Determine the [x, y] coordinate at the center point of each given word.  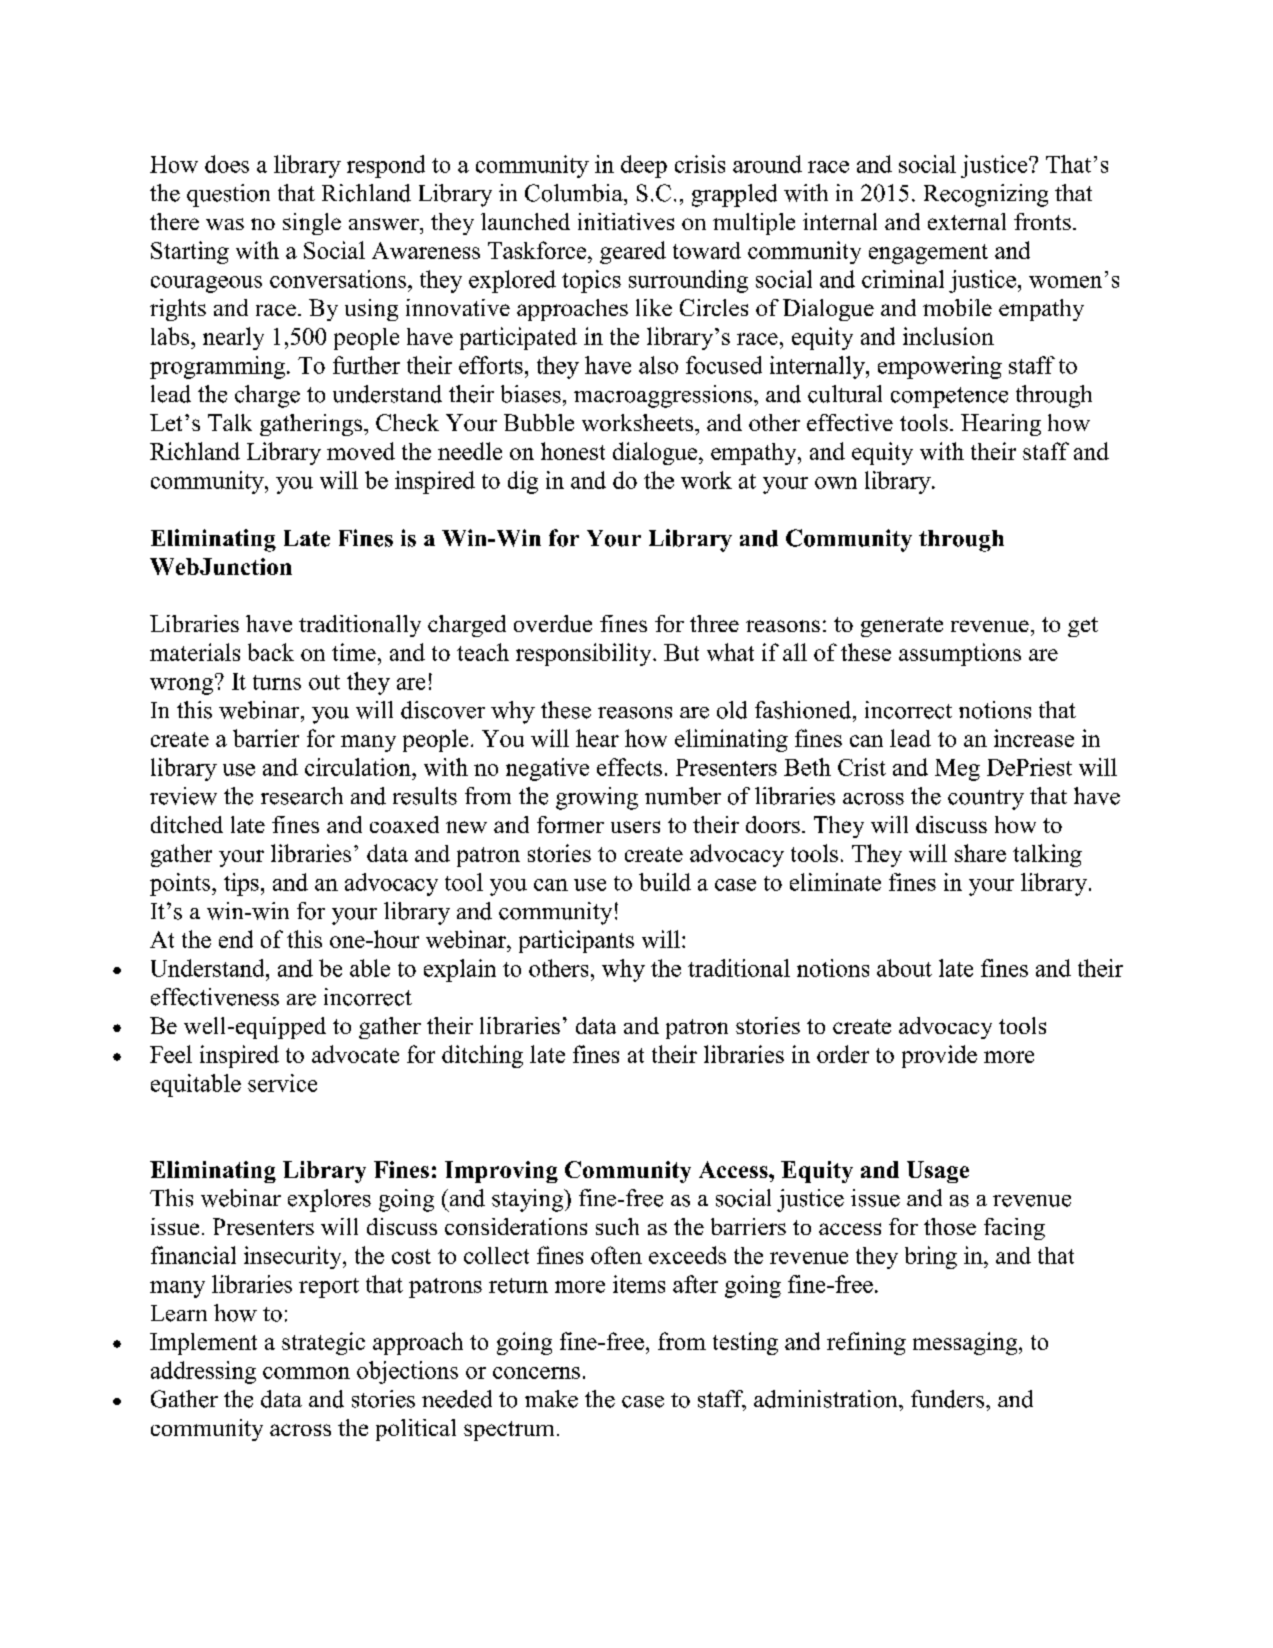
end [236, 939]
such [617, 1226]
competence [949, 397]
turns [277, 682]
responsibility [585, 654]
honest [573, 451]
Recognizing [986, 195]
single [312, 224]
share [980, 853]
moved [361, 451]
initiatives [626, 221]
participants [576, 941]
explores [329, 1200]
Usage [938, 1172]
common [306, 1373]
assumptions [960, 654]
